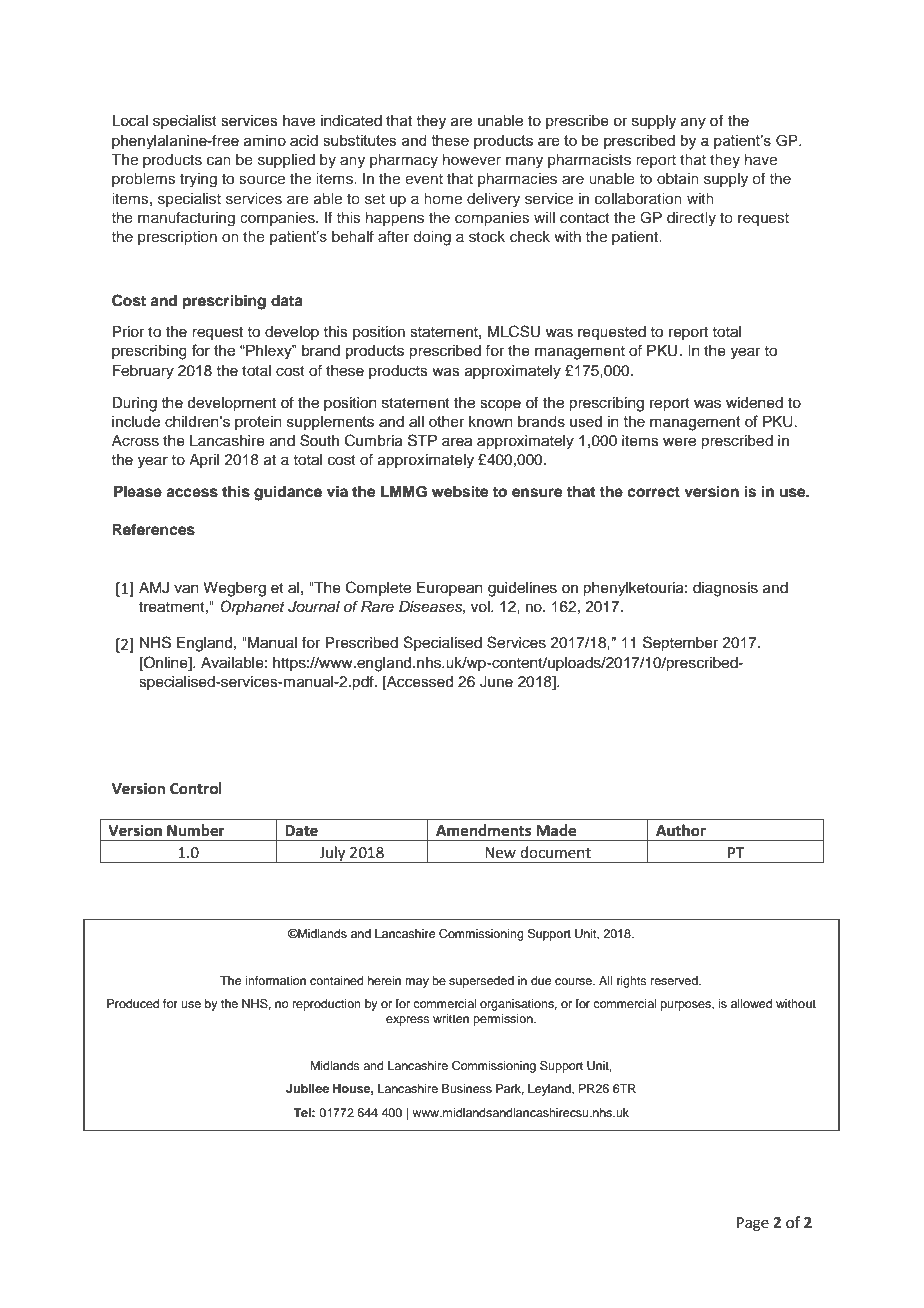 The image size is (924, 1308). I want to click on Business, so click(467, 1088).
